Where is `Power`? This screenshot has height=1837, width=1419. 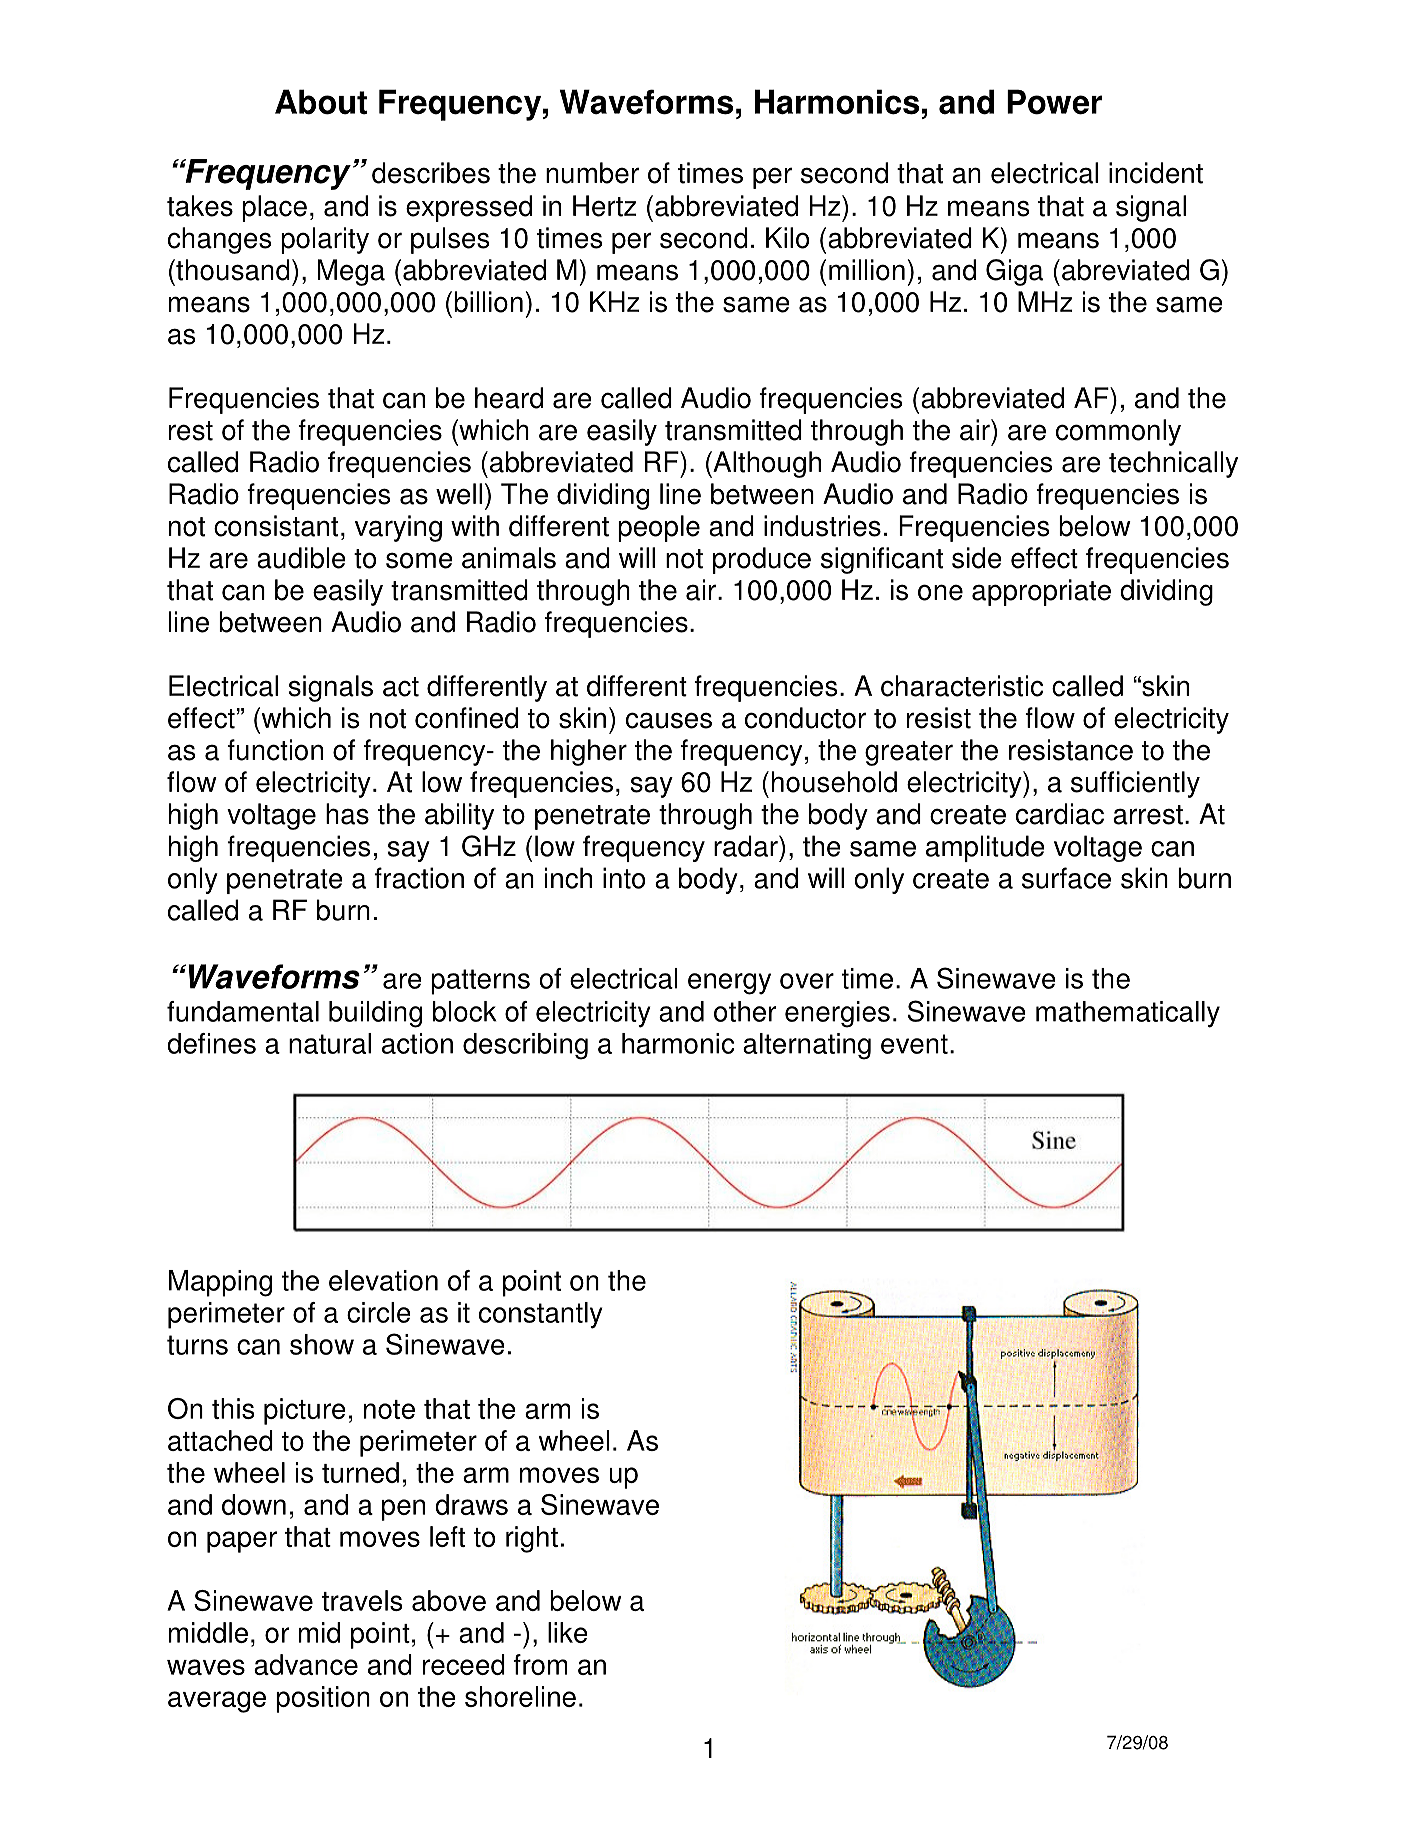 Power is located at coordinates (1054, 102).
